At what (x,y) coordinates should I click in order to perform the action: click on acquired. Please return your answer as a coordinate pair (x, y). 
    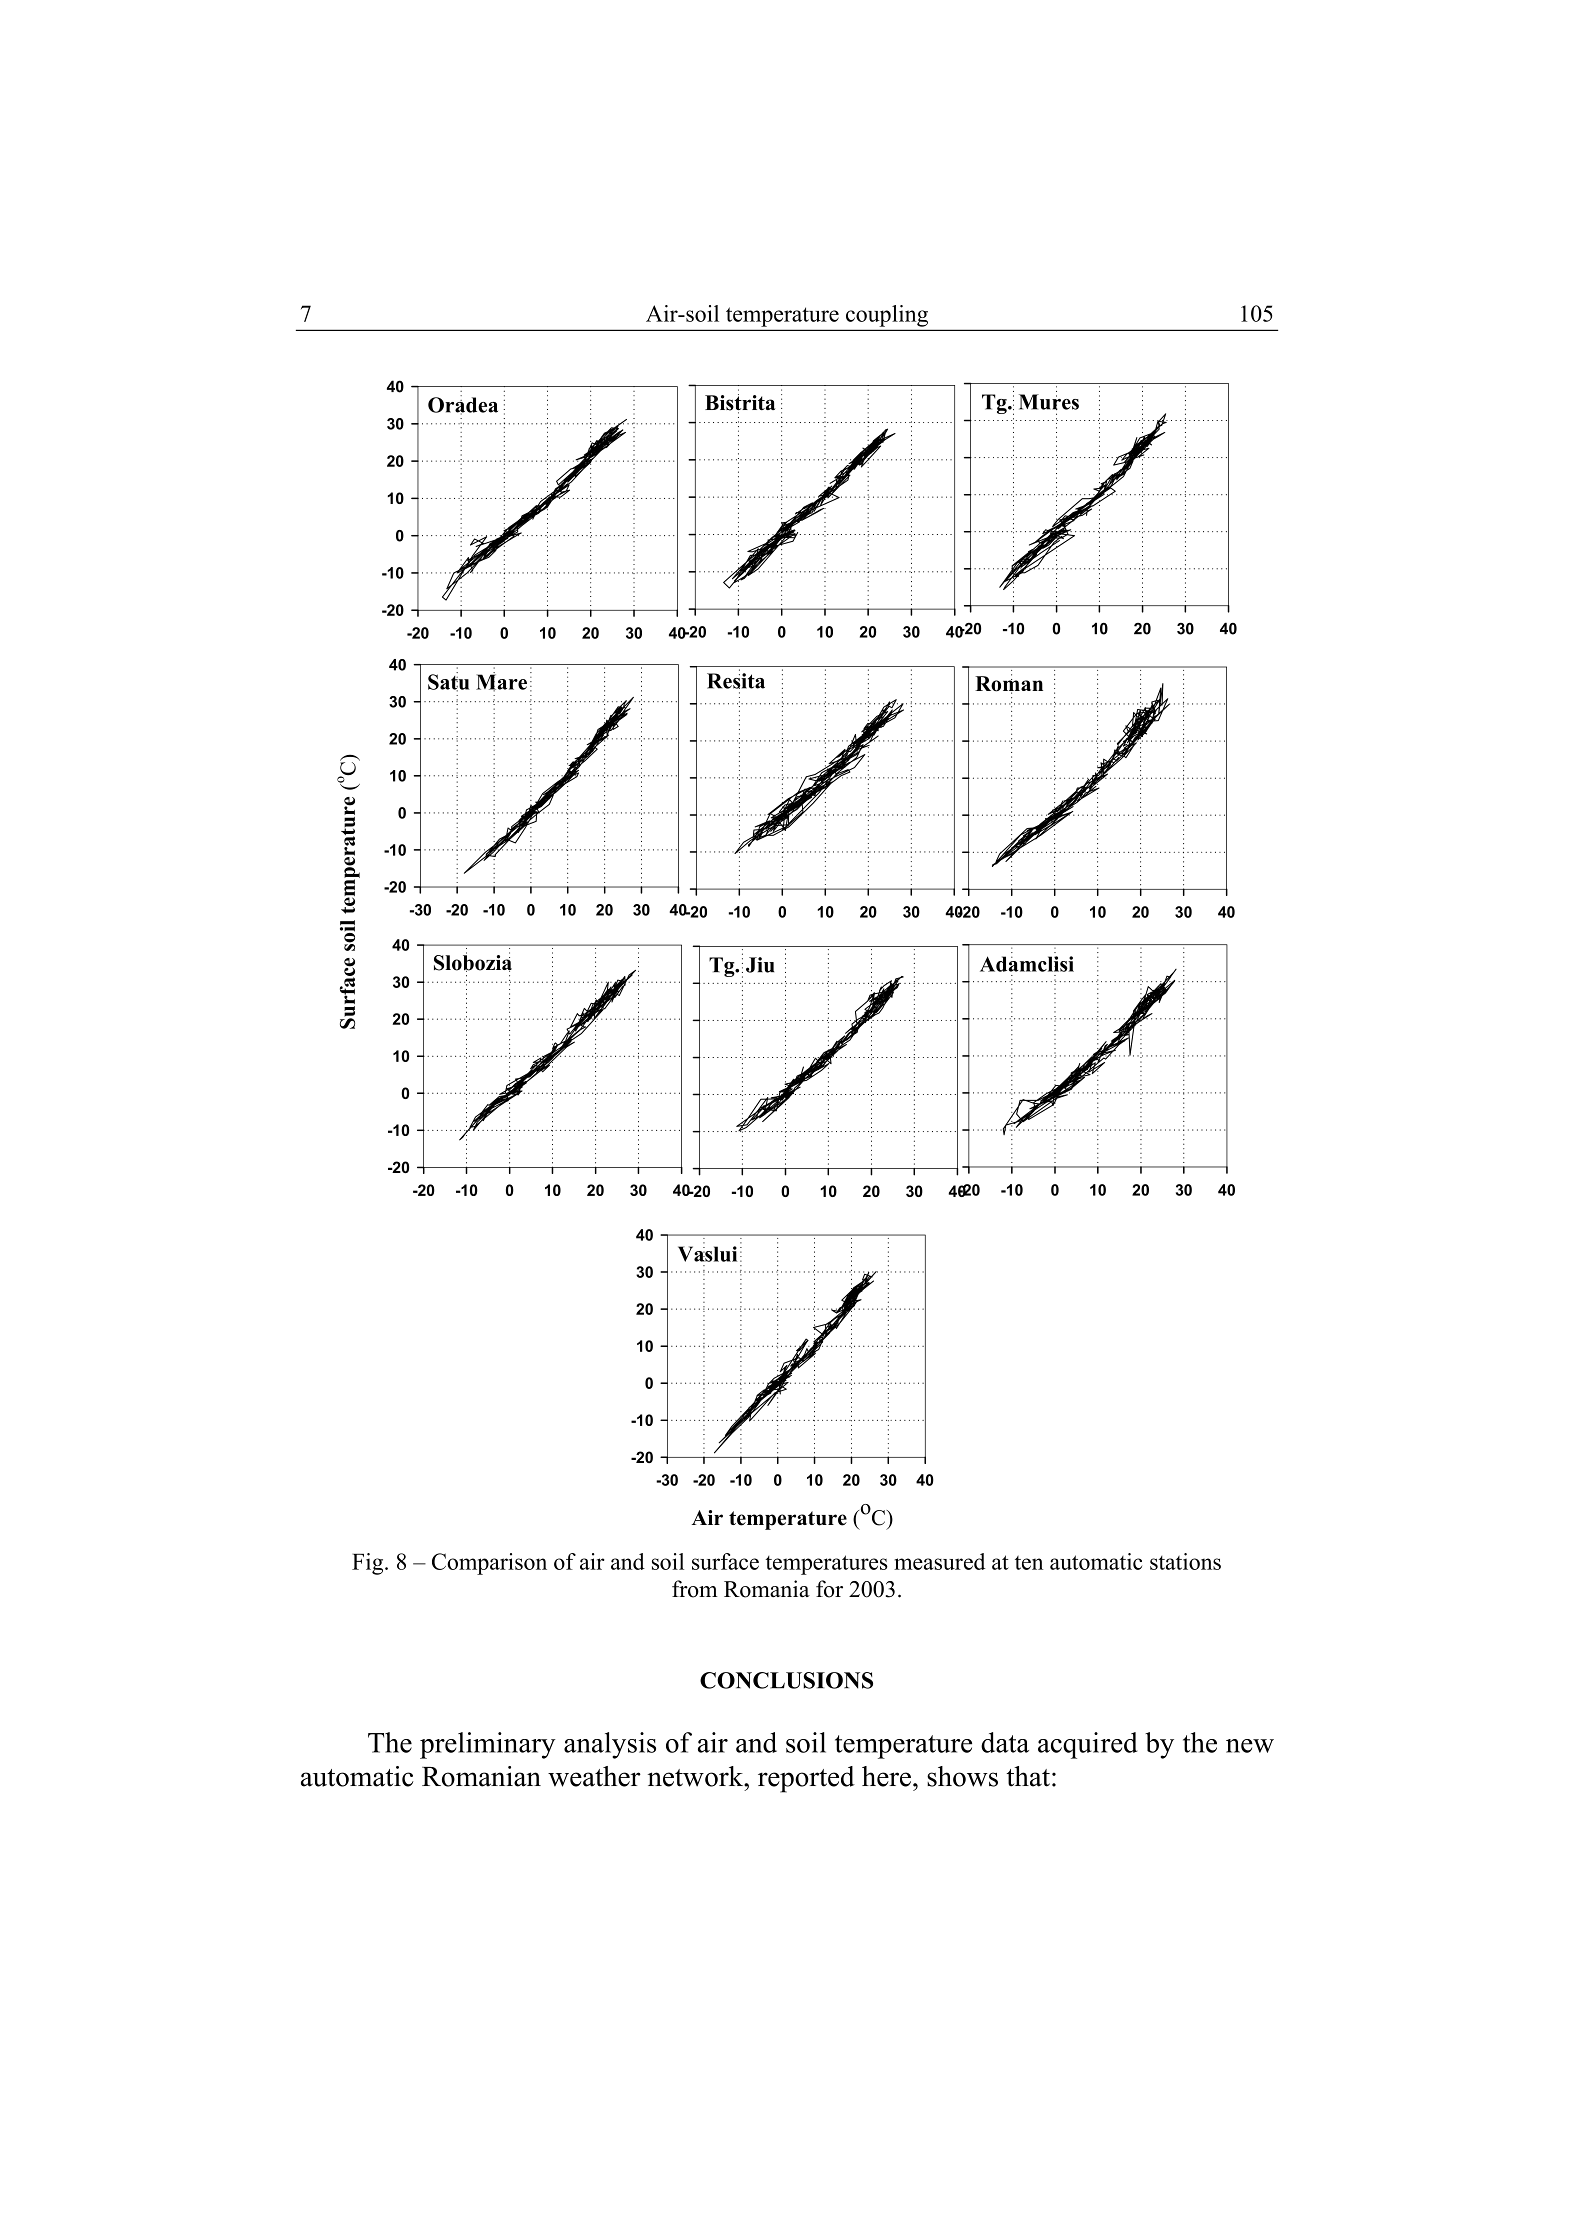
    Looking at the image, I should click on (1087, 1745).
